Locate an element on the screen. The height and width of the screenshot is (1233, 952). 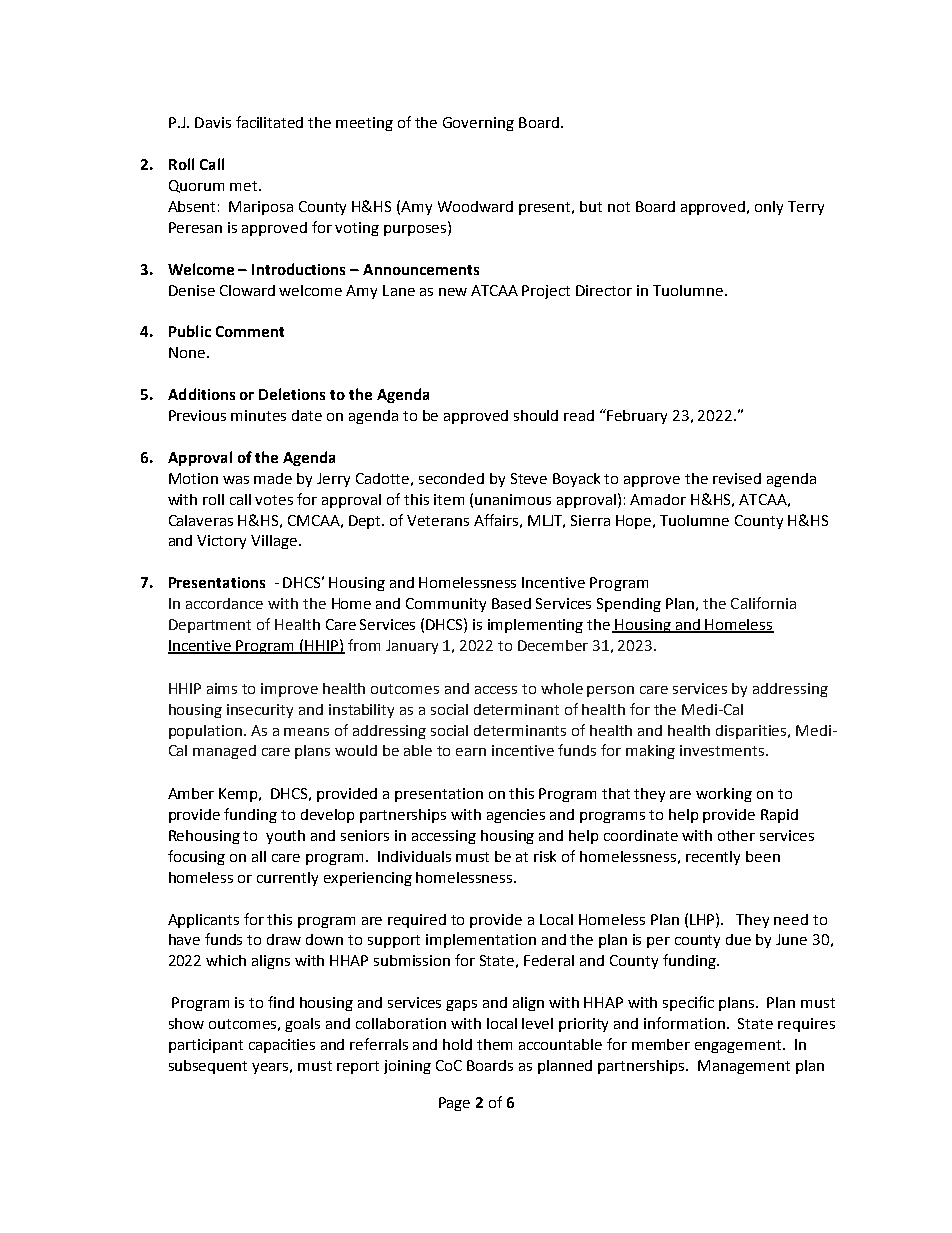
unanimous is located at coordinates (513, 499).
